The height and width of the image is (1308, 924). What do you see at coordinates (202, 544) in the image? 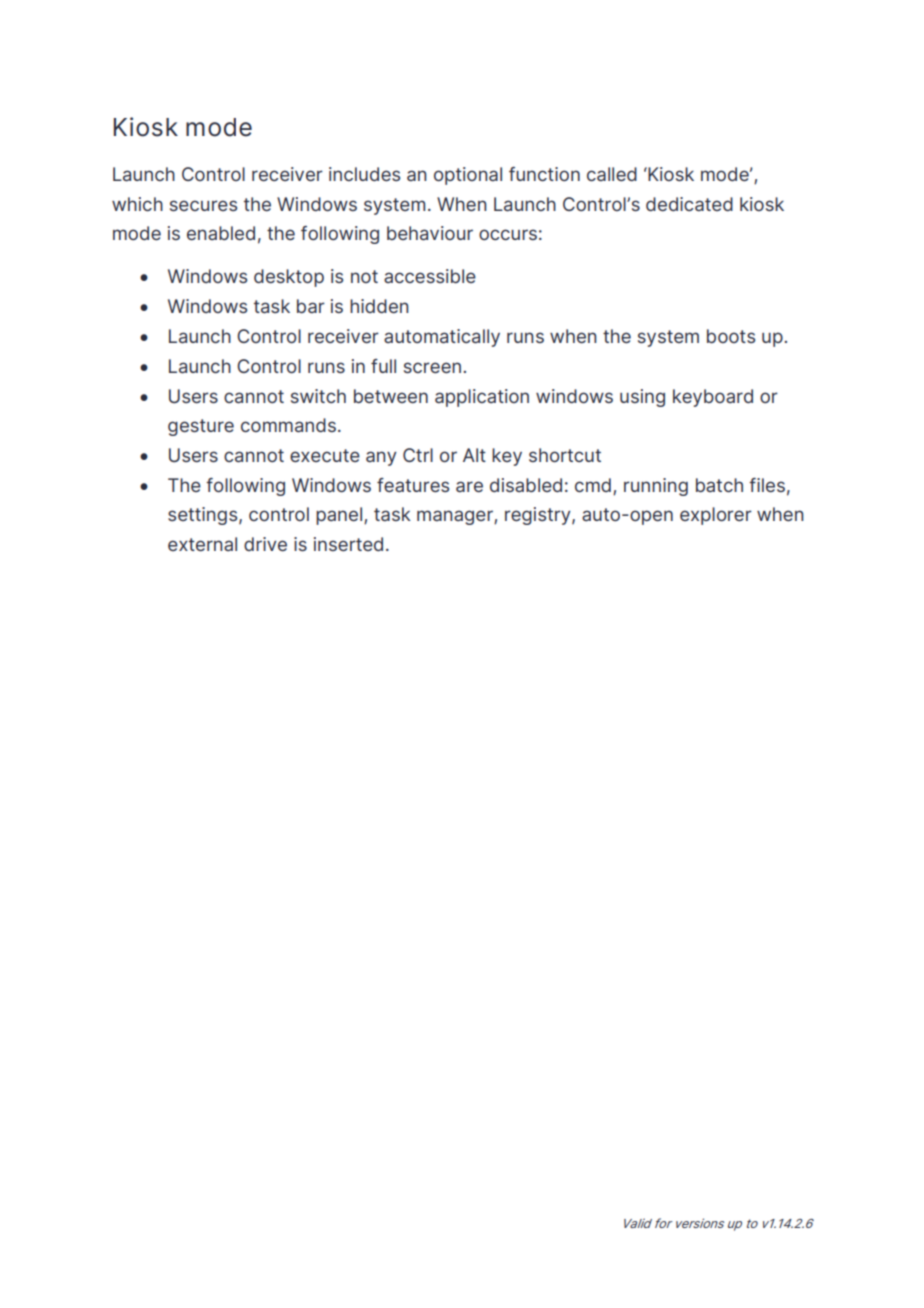
I see `external` at bounding box center [202, 544].
